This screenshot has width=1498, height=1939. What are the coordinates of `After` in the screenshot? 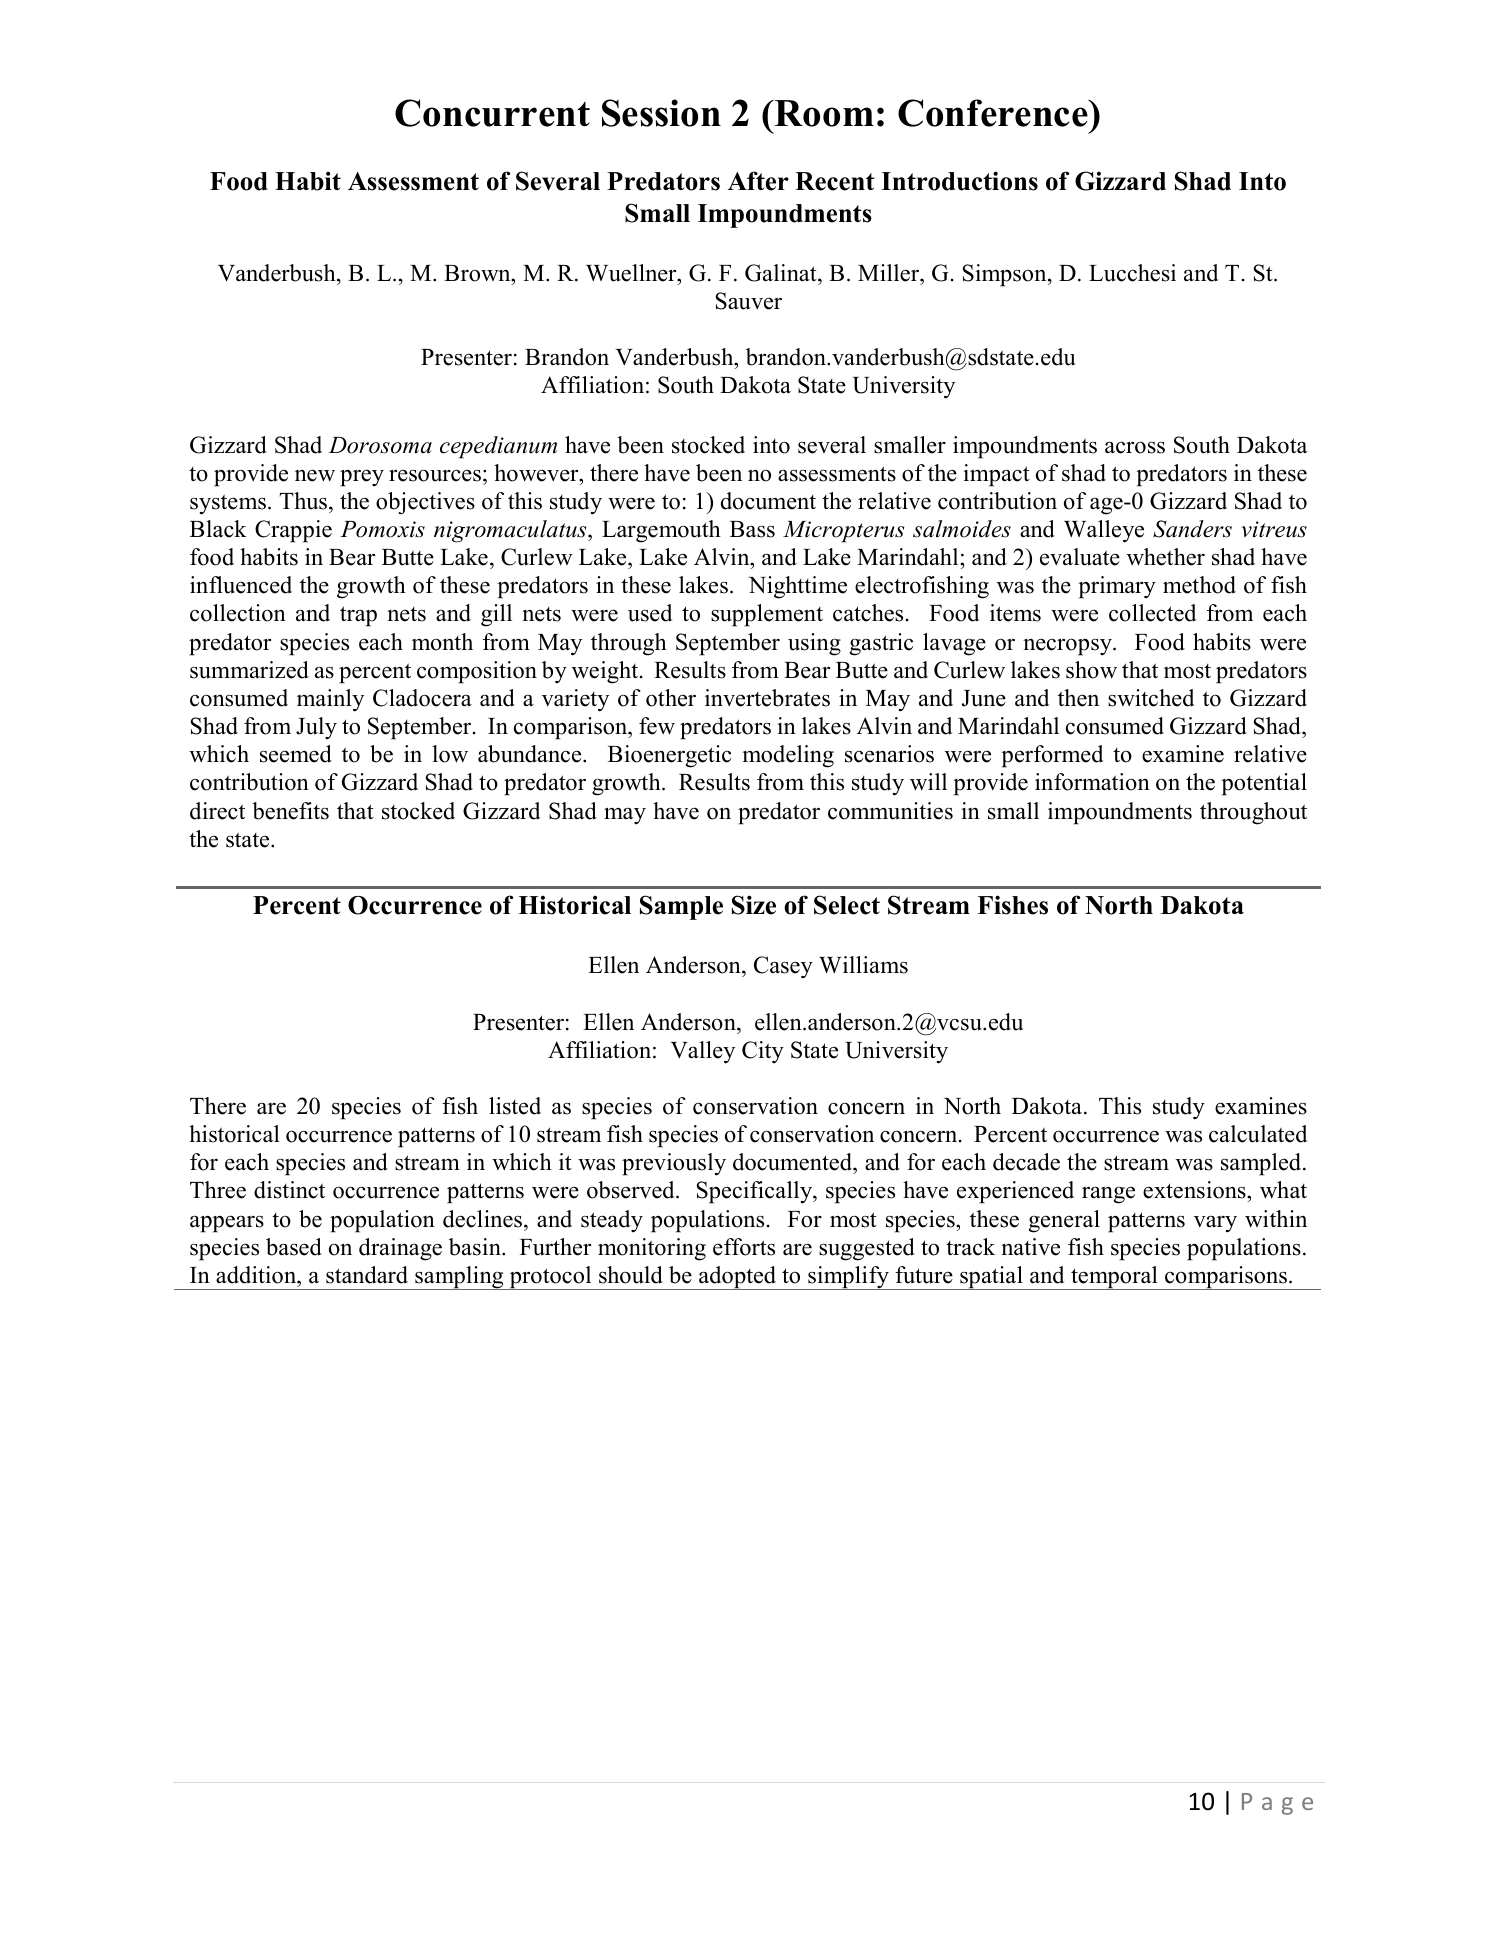 It's located at (758, 181).
